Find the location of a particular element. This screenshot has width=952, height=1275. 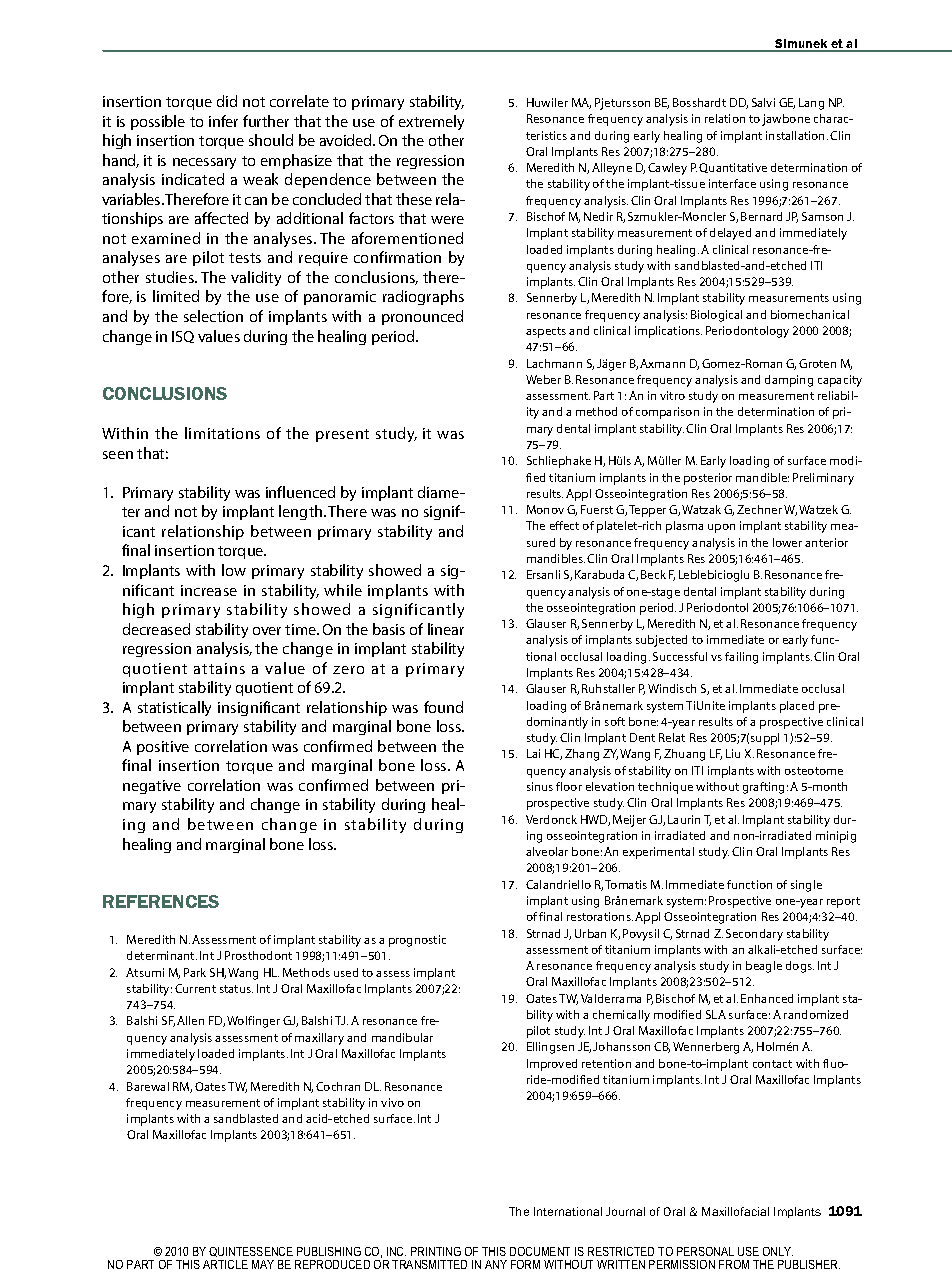

limitations is located at coordinates (222, 433).
